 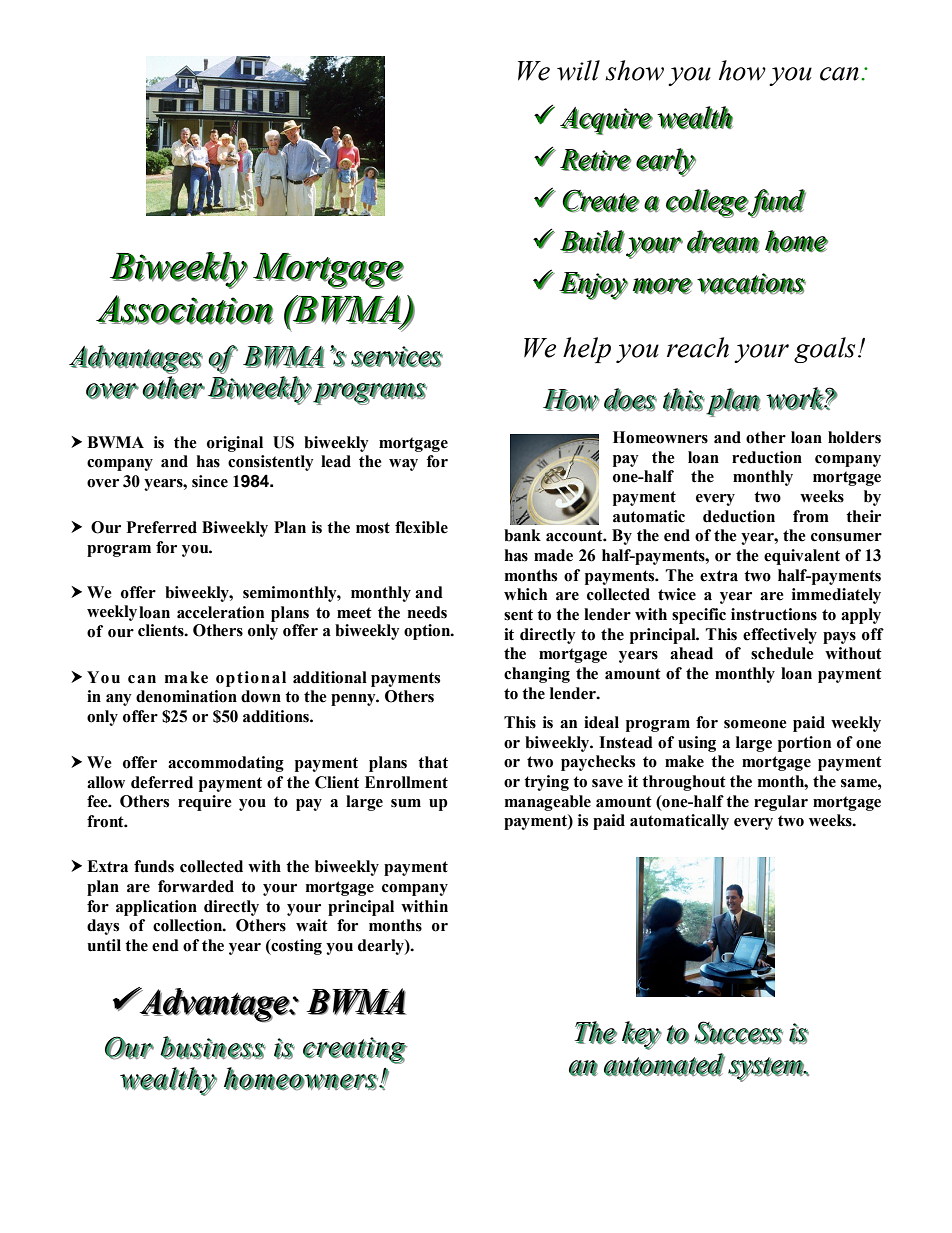 I want to click on someone, so click(x=755, y=724).
